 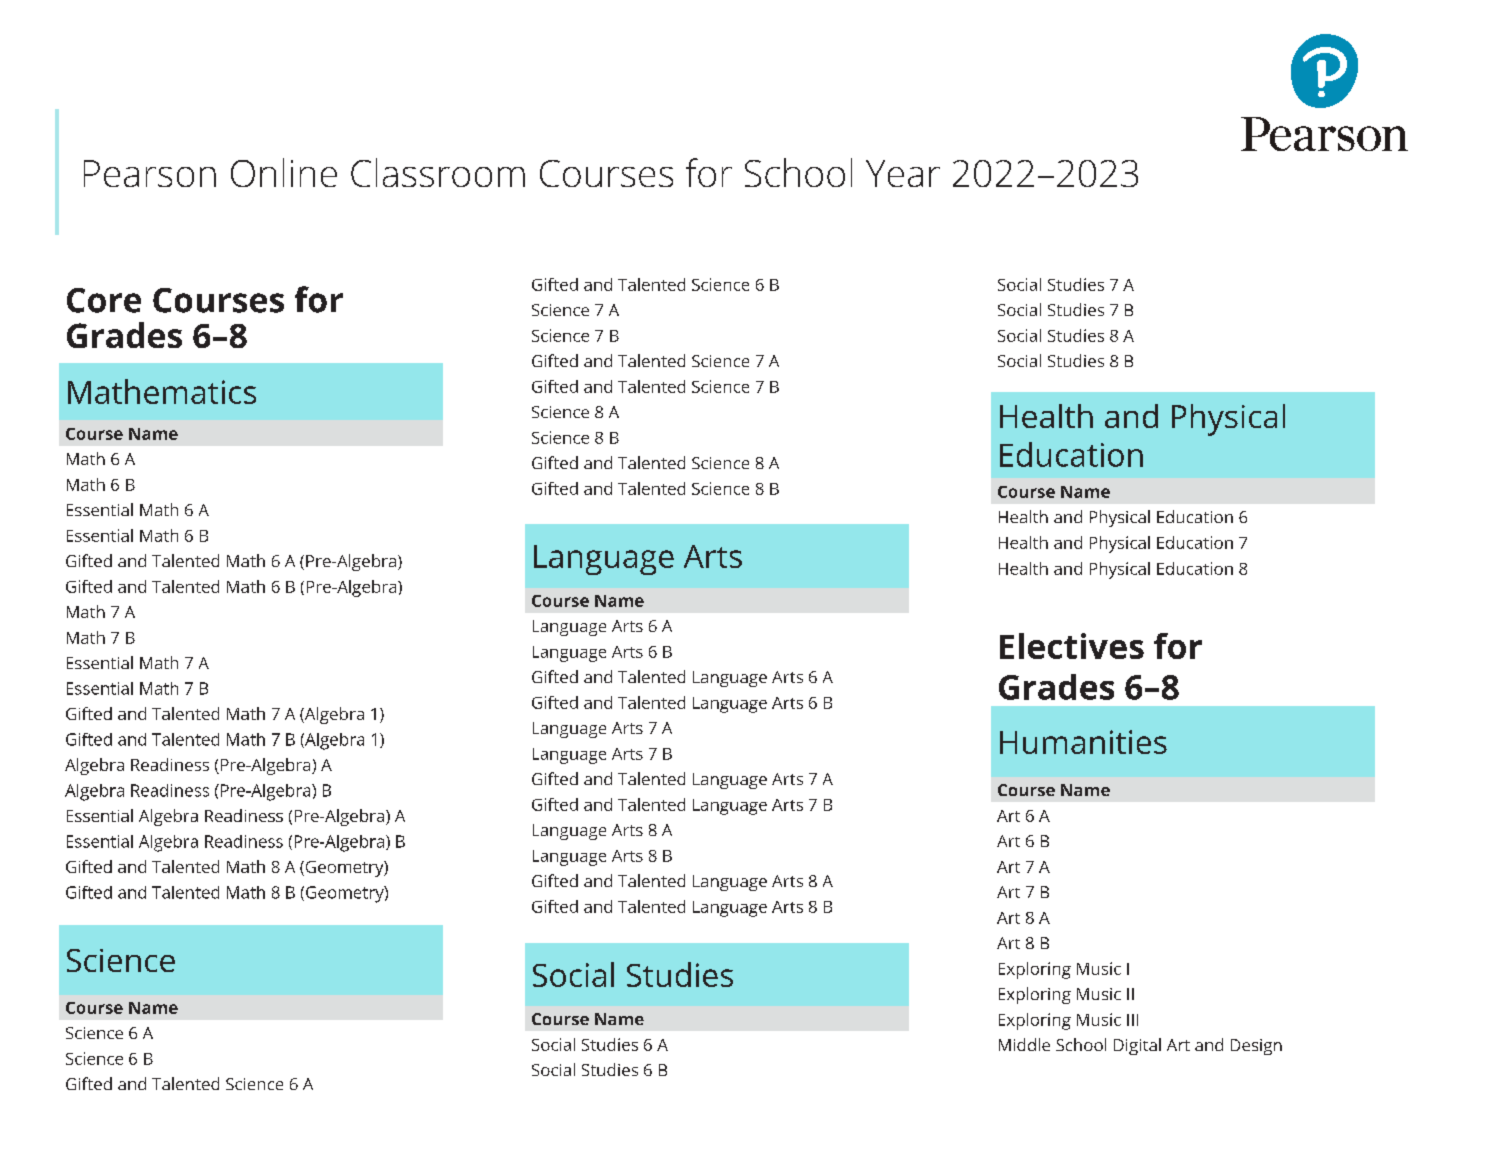 I want to click on Digital, so click(x=1137, y=1046).
